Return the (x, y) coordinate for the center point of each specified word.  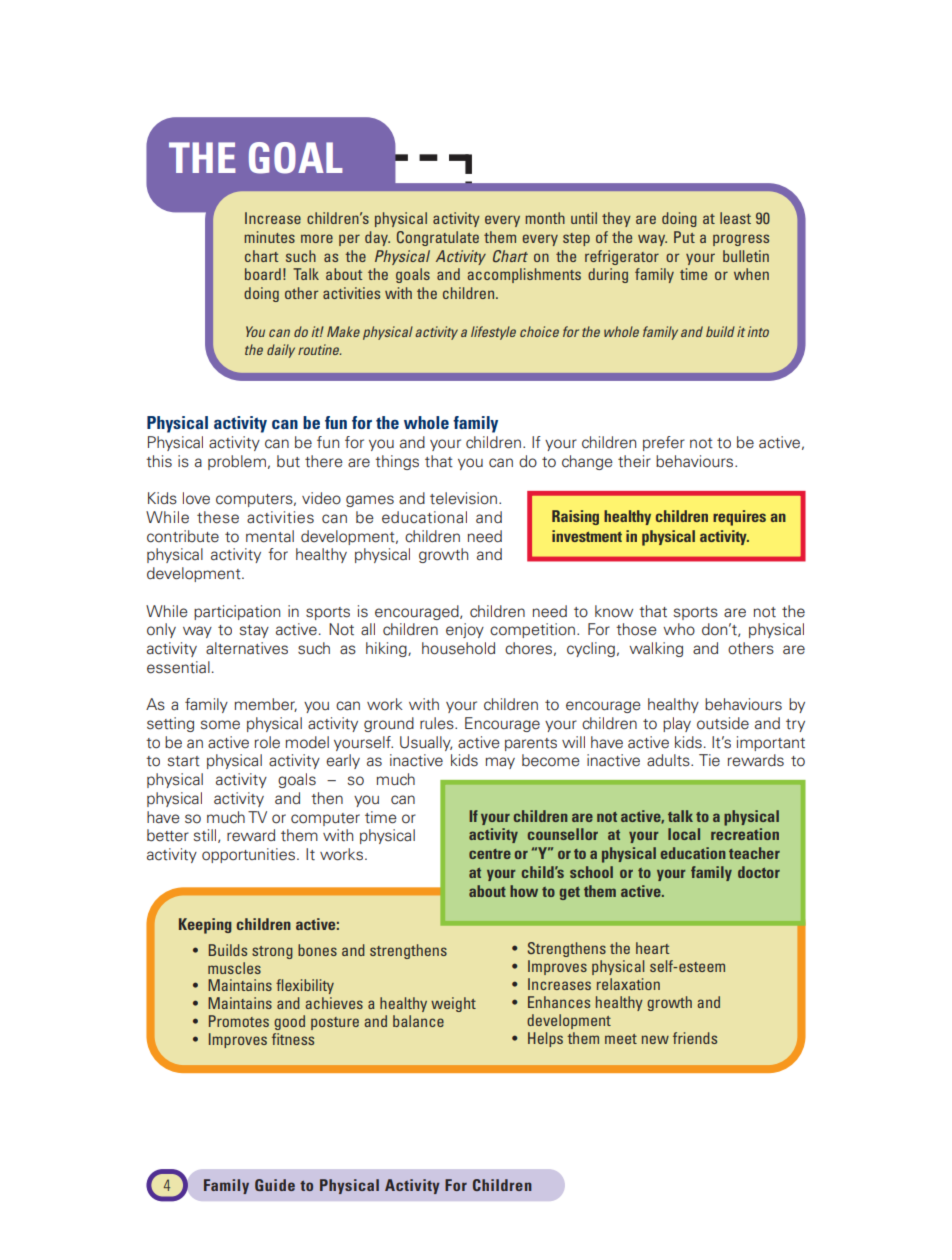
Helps (545, 1039)
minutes (269, 237)
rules (438, 723)
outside (723, 723)
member (266, 705)
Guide (275, 1185)
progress (741, 240)
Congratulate (438, 238)
